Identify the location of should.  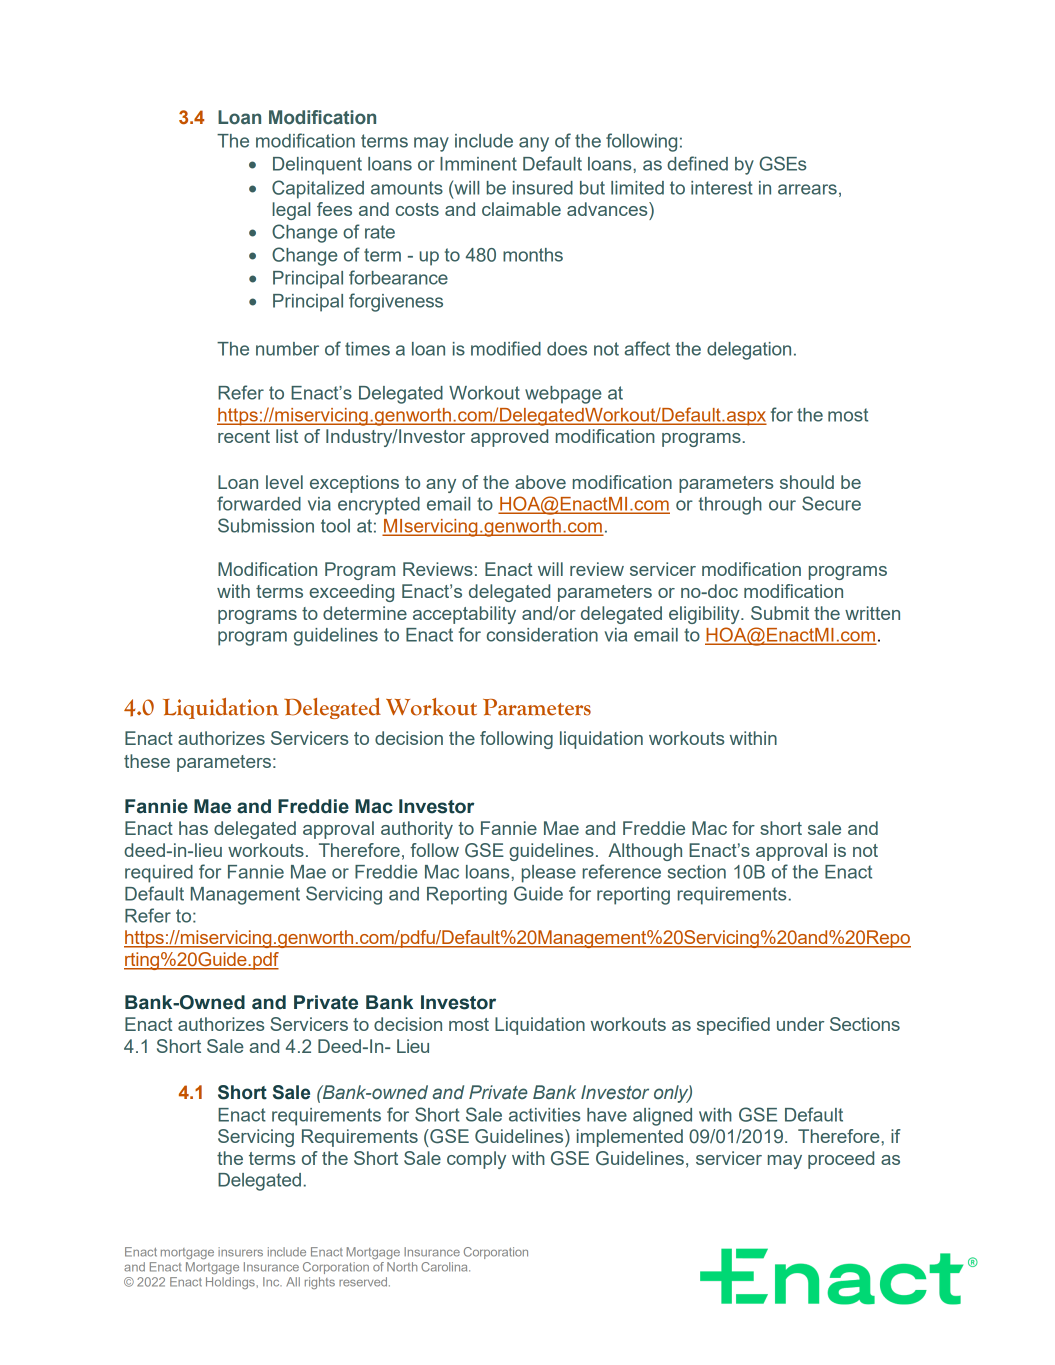
(807, 482).
